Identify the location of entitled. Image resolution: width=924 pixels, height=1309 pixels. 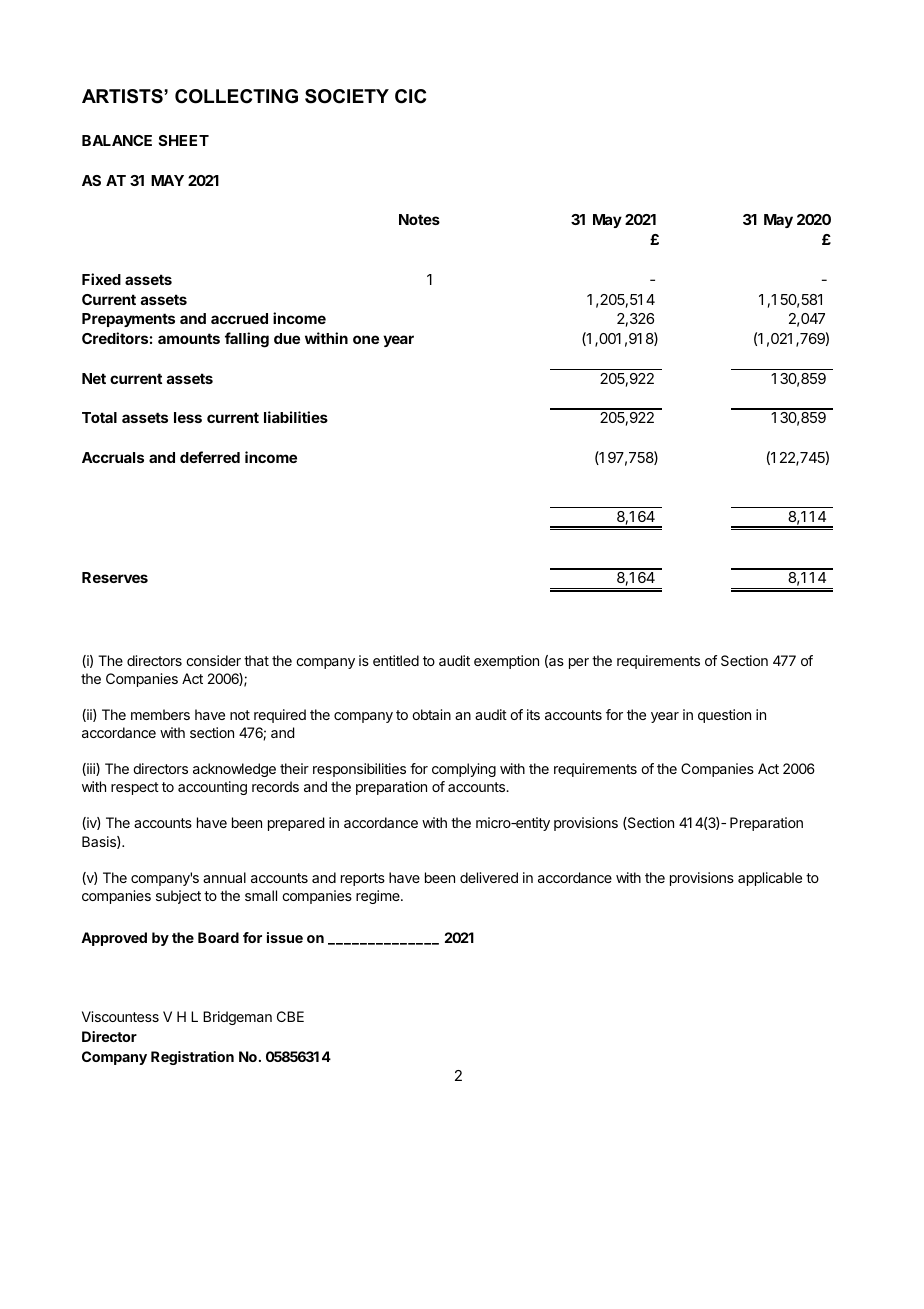
(396, 660).
